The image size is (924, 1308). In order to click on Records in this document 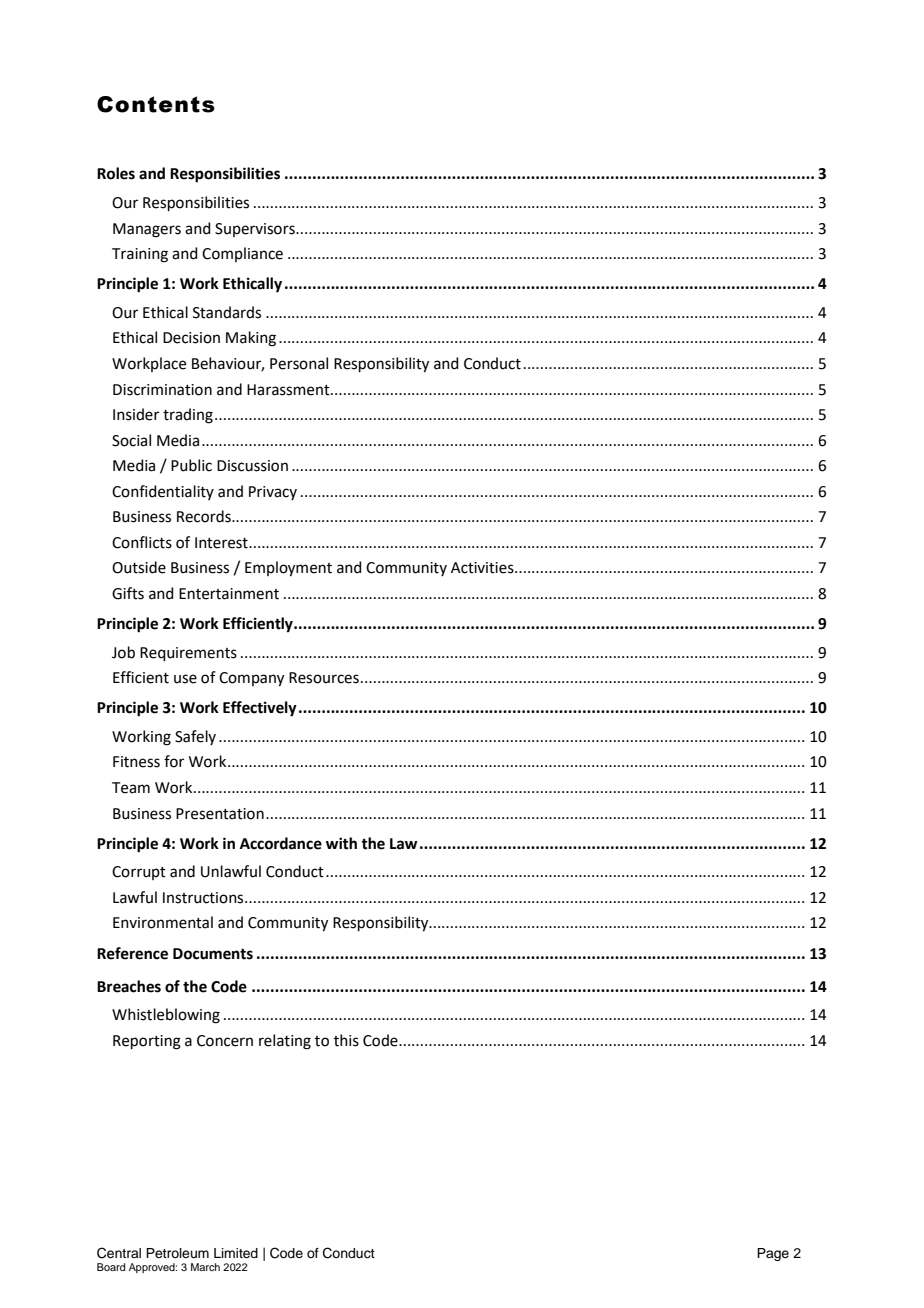, I will do `click(205, 516)`.
